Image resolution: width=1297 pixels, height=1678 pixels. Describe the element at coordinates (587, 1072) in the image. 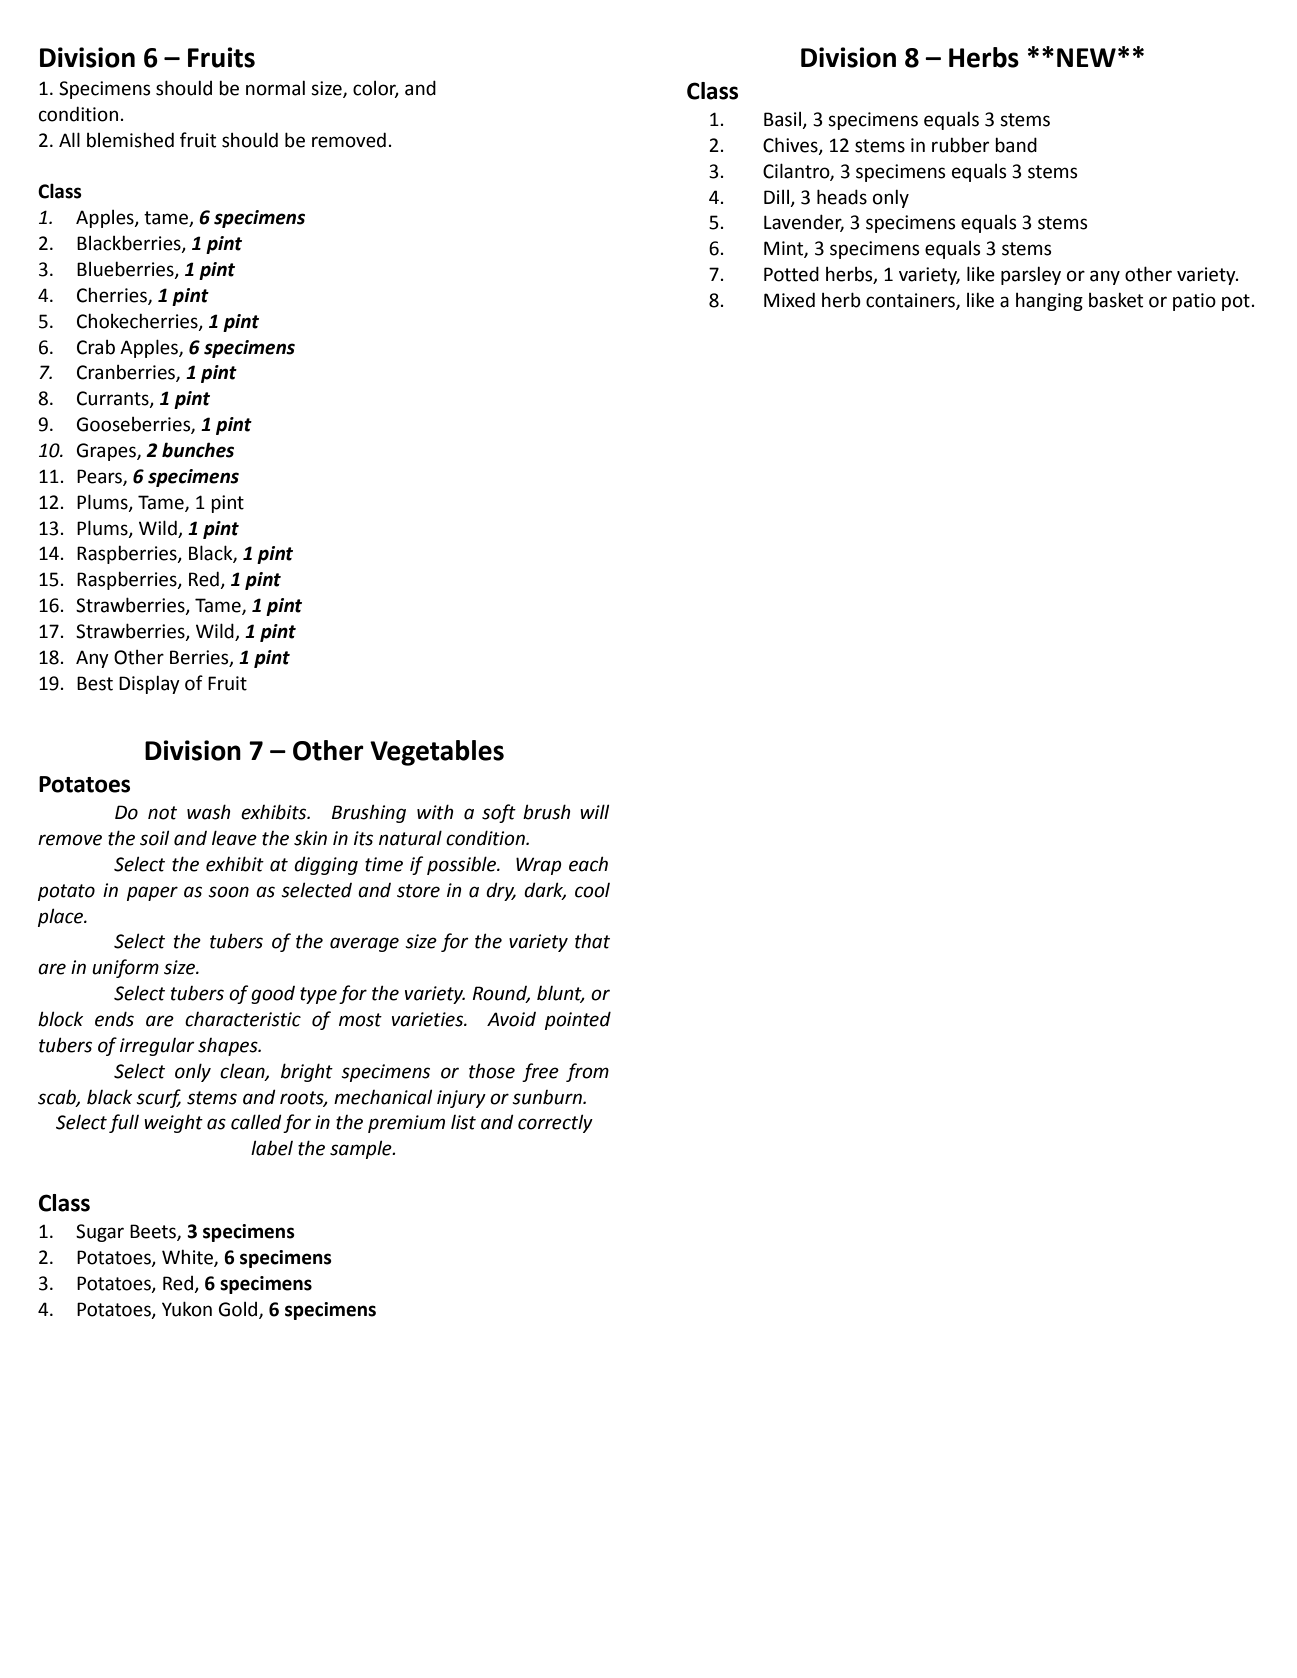

I see `from` at that location.
